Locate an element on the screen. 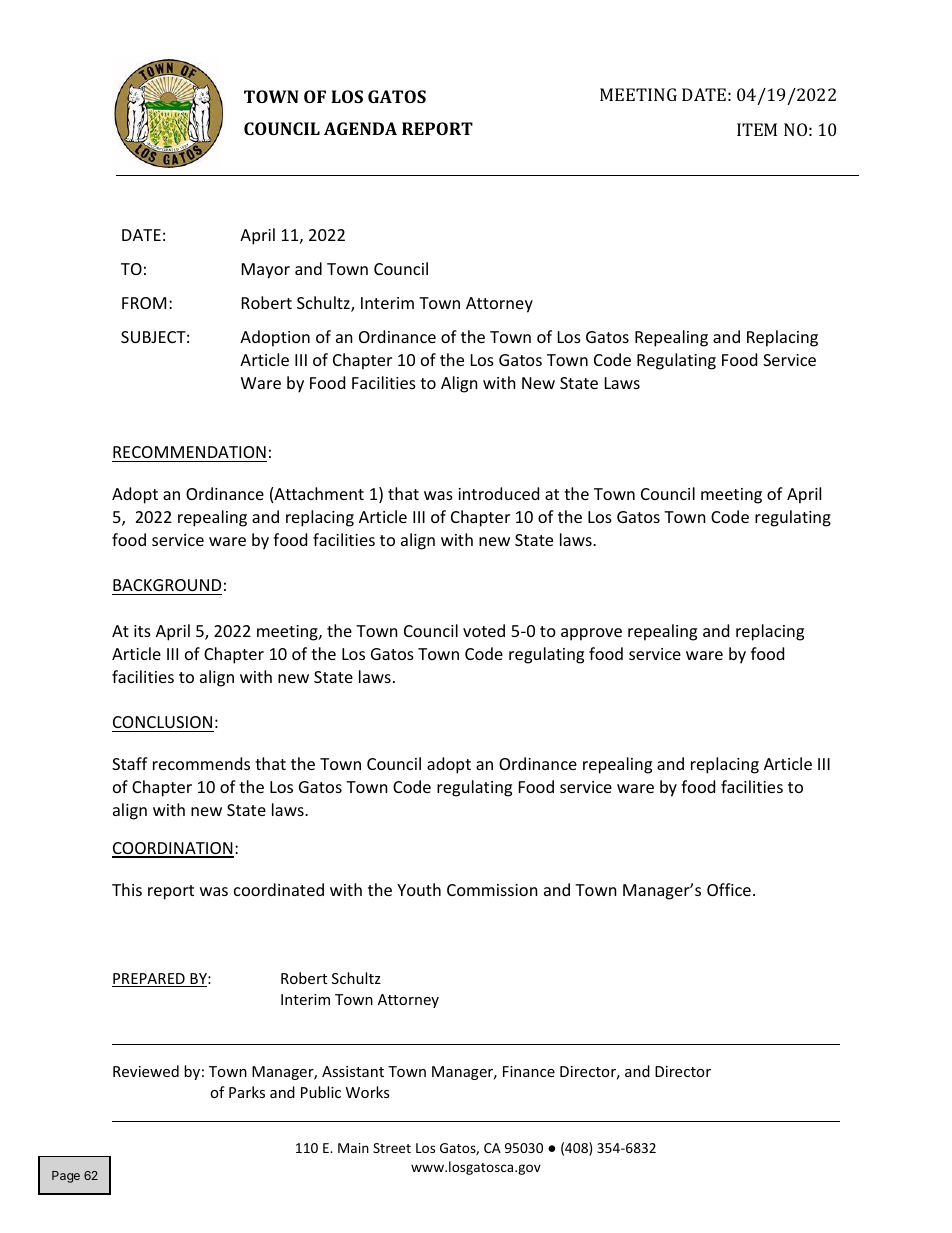  Commission is located at coordinates (492, 890).
